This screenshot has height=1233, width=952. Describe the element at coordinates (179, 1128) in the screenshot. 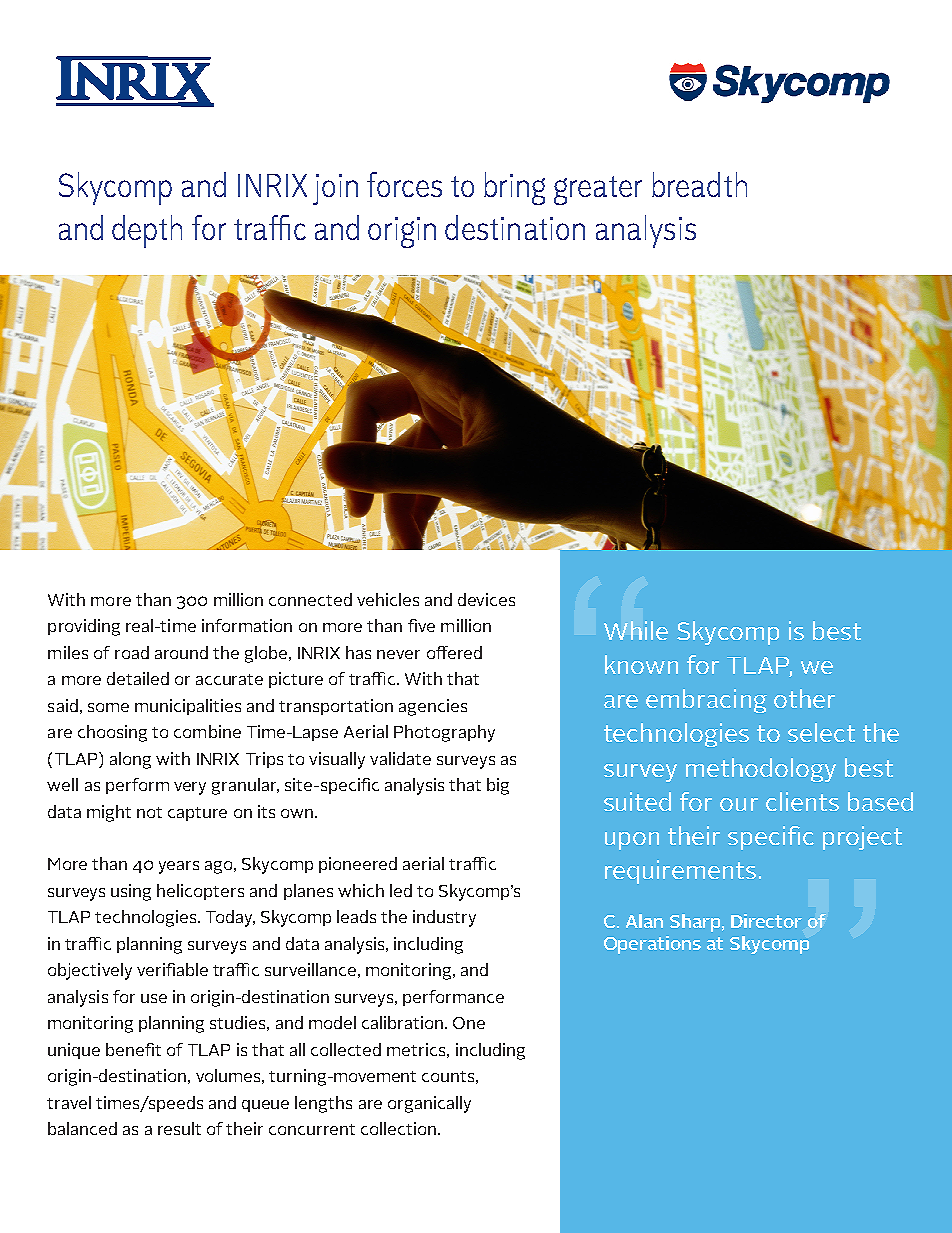

I see `result` at that location.
